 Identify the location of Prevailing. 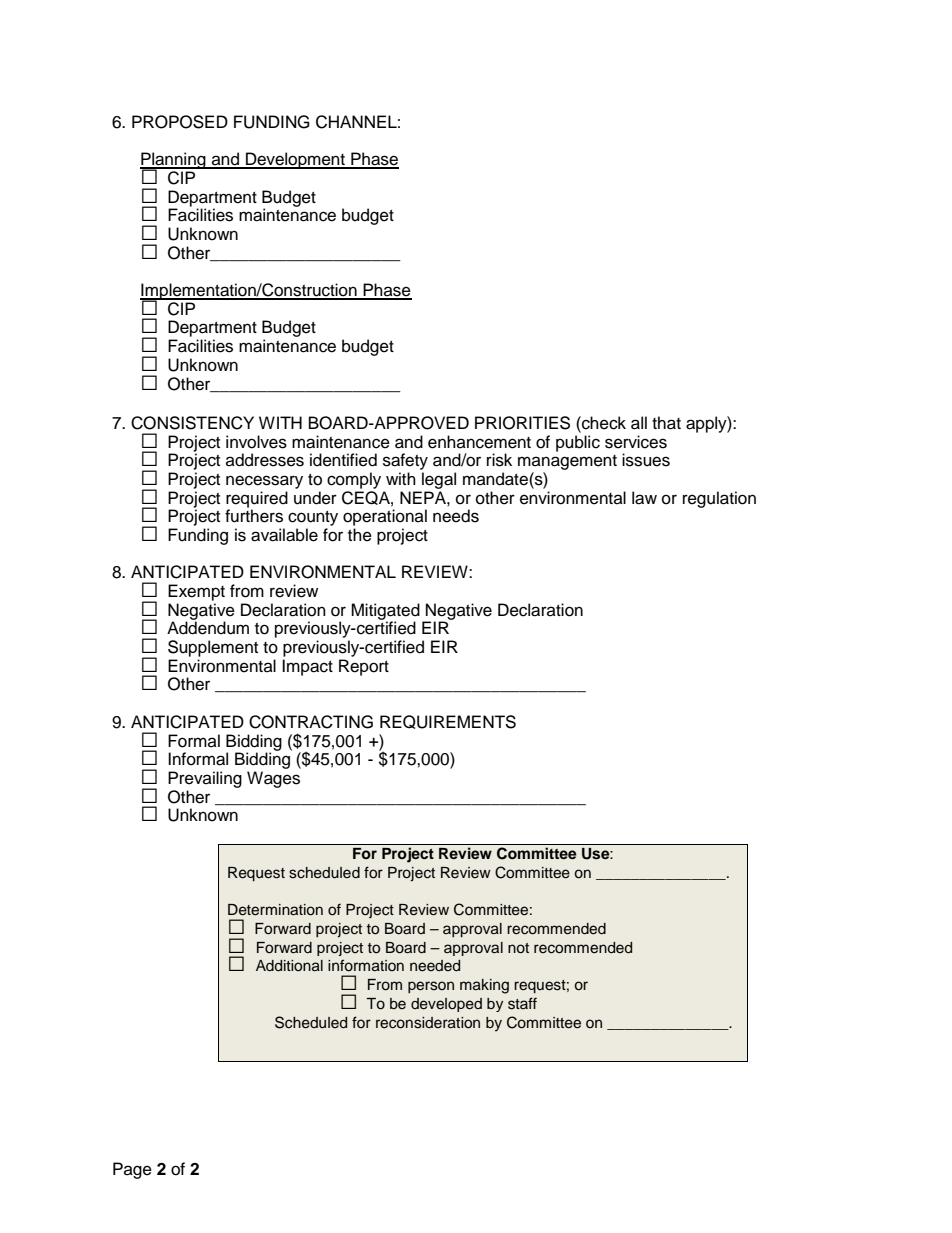
(205, 779).
